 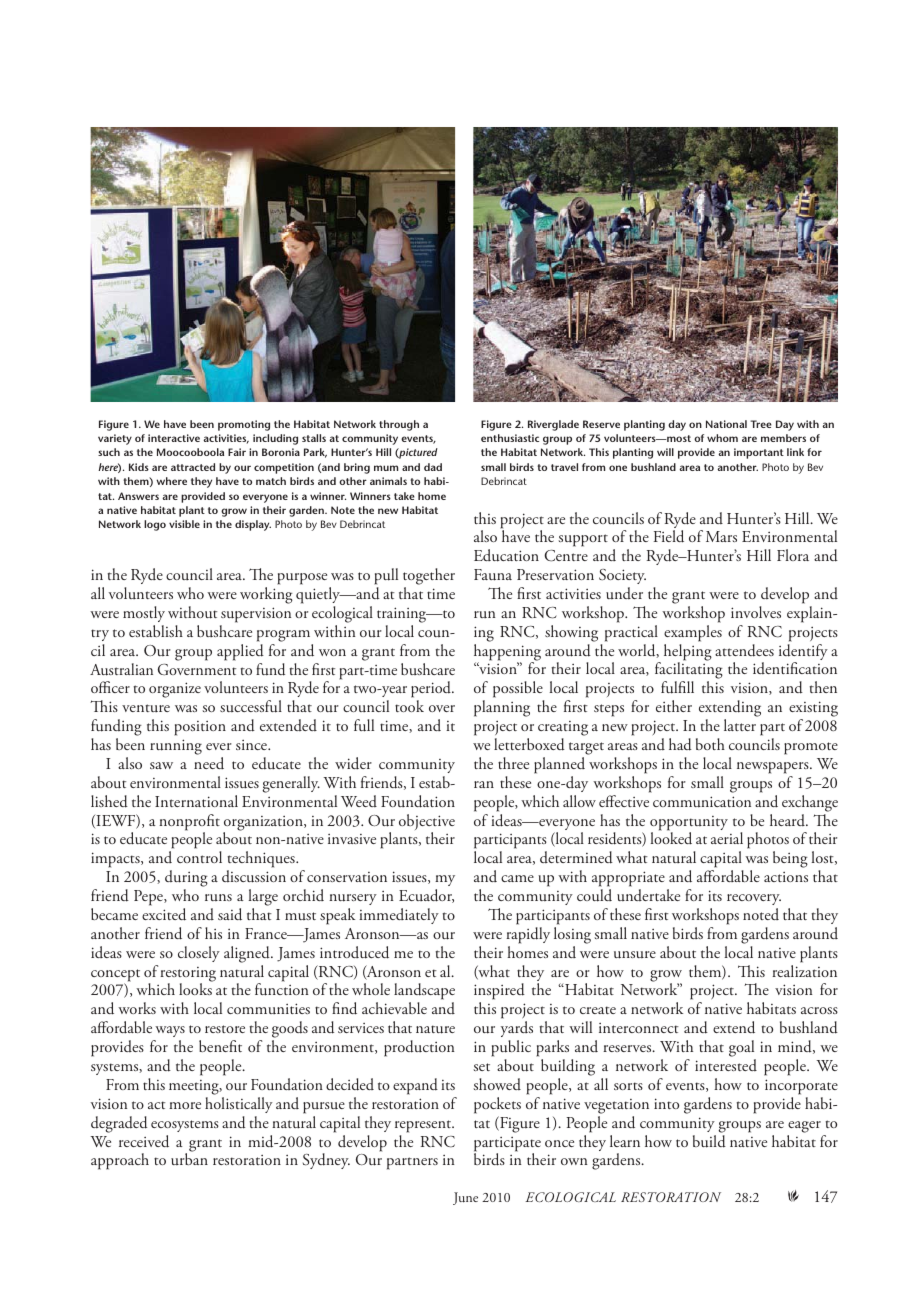 What do you see at coordinates (804, 971) in the document?
I see `realization` at bounding box center [804, 971].
